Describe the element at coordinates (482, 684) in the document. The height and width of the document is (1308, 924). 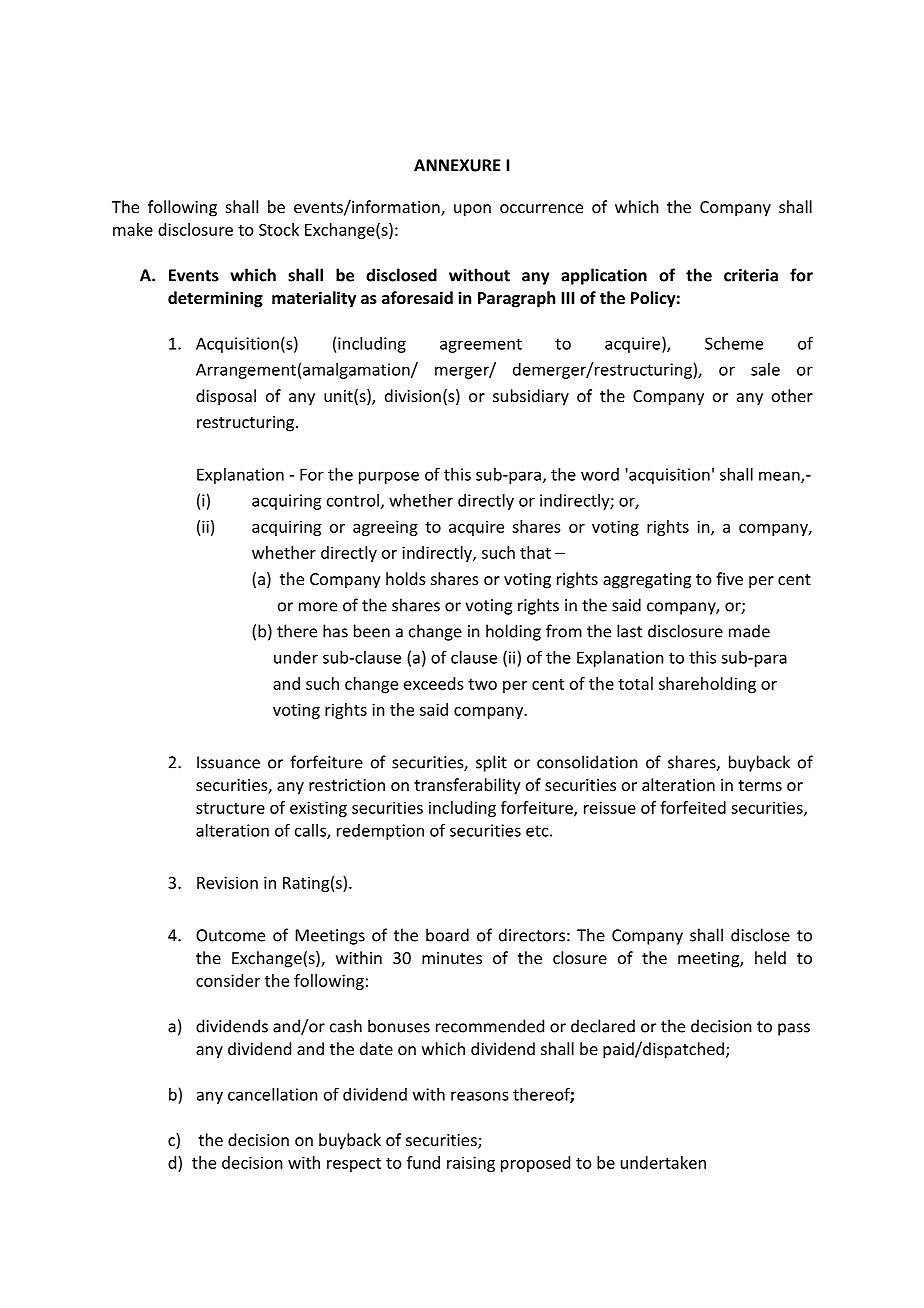
I see `two` at that location.
